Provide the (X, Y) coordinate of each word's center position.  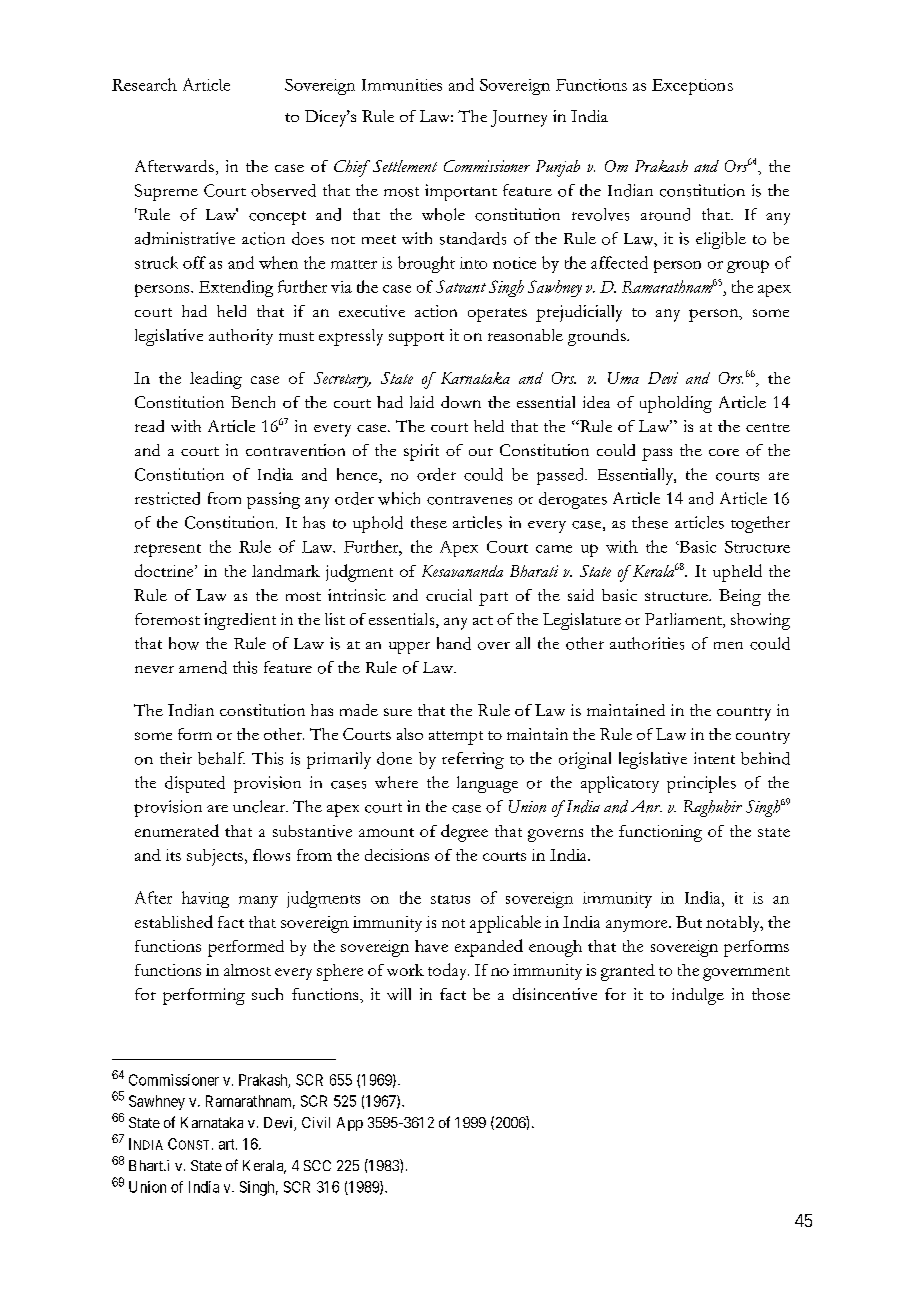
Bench (253, 402)
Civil (316, 1122)
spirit (421, 452)
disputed (195, 784)
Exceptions (692, 87)
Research (144, 84)
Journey (519, 118)
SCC (317, 1165)
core (724, 452)
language (487, 784)
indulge (698, 996)
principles (701, 784)
